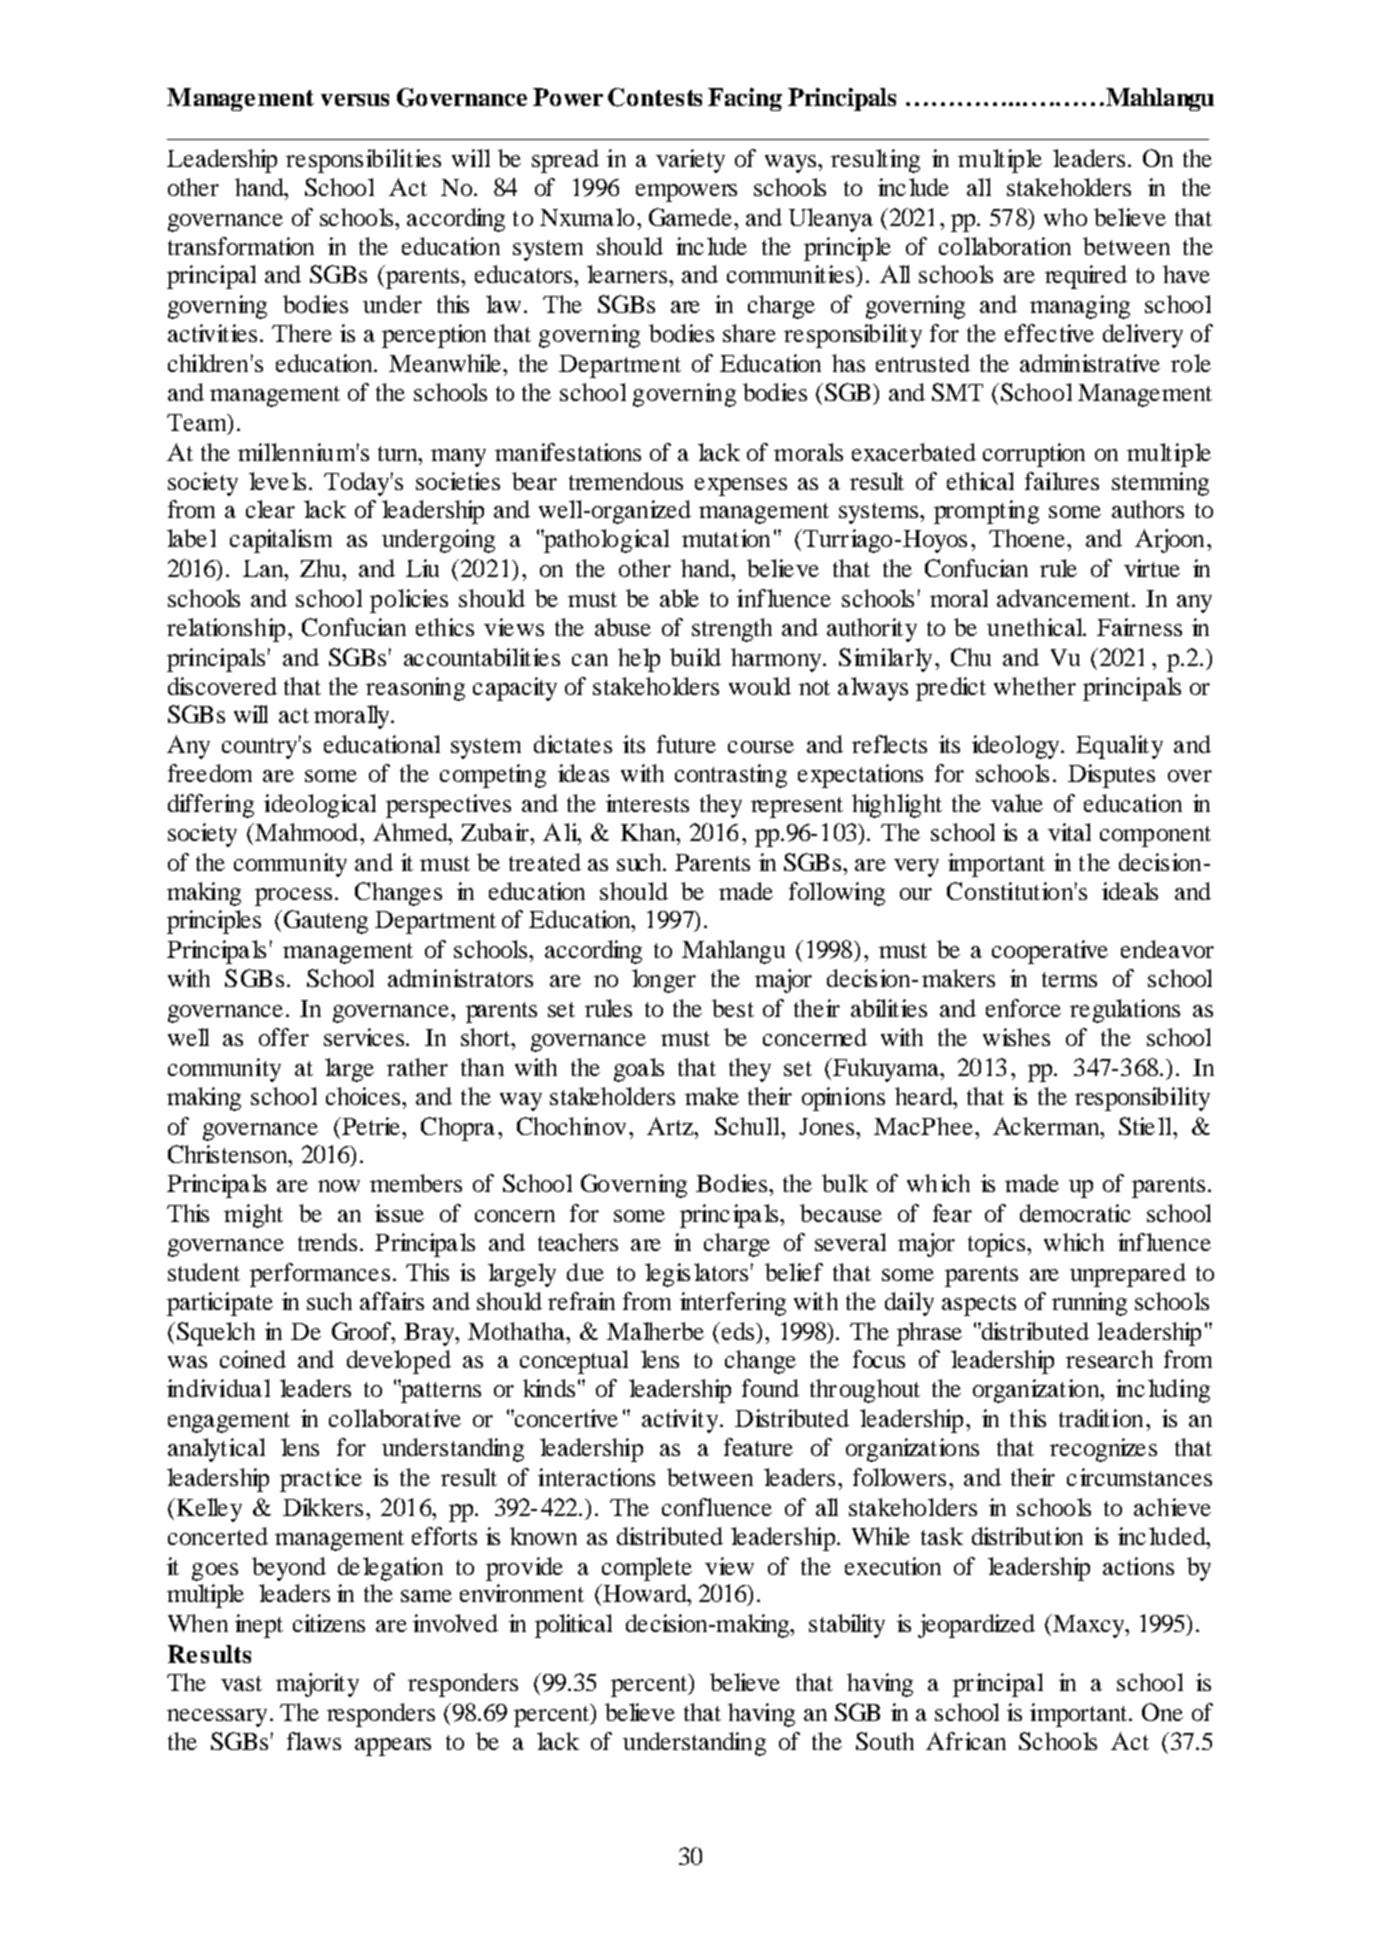  I want to click on Howard, so click(645, 1593).
